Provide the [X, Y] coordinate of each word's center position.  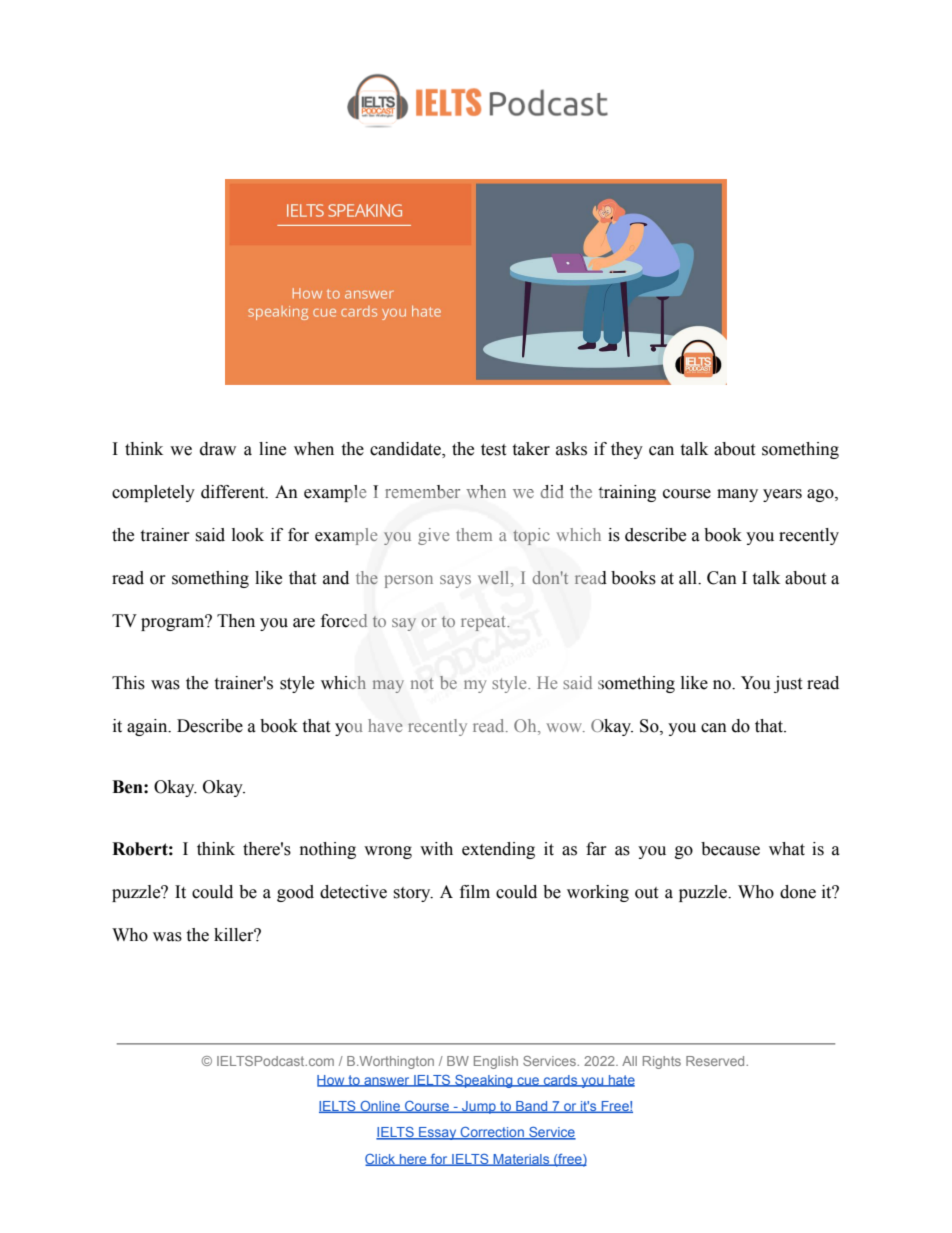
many [737, 495]
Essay [438, 1133]
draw [218, 449]
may [388, 686]
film [475, 891]
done [798, 892]
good [295, 893]
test [493, 450]
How [332, 1081]
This [128, 683]
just [788, 684]
